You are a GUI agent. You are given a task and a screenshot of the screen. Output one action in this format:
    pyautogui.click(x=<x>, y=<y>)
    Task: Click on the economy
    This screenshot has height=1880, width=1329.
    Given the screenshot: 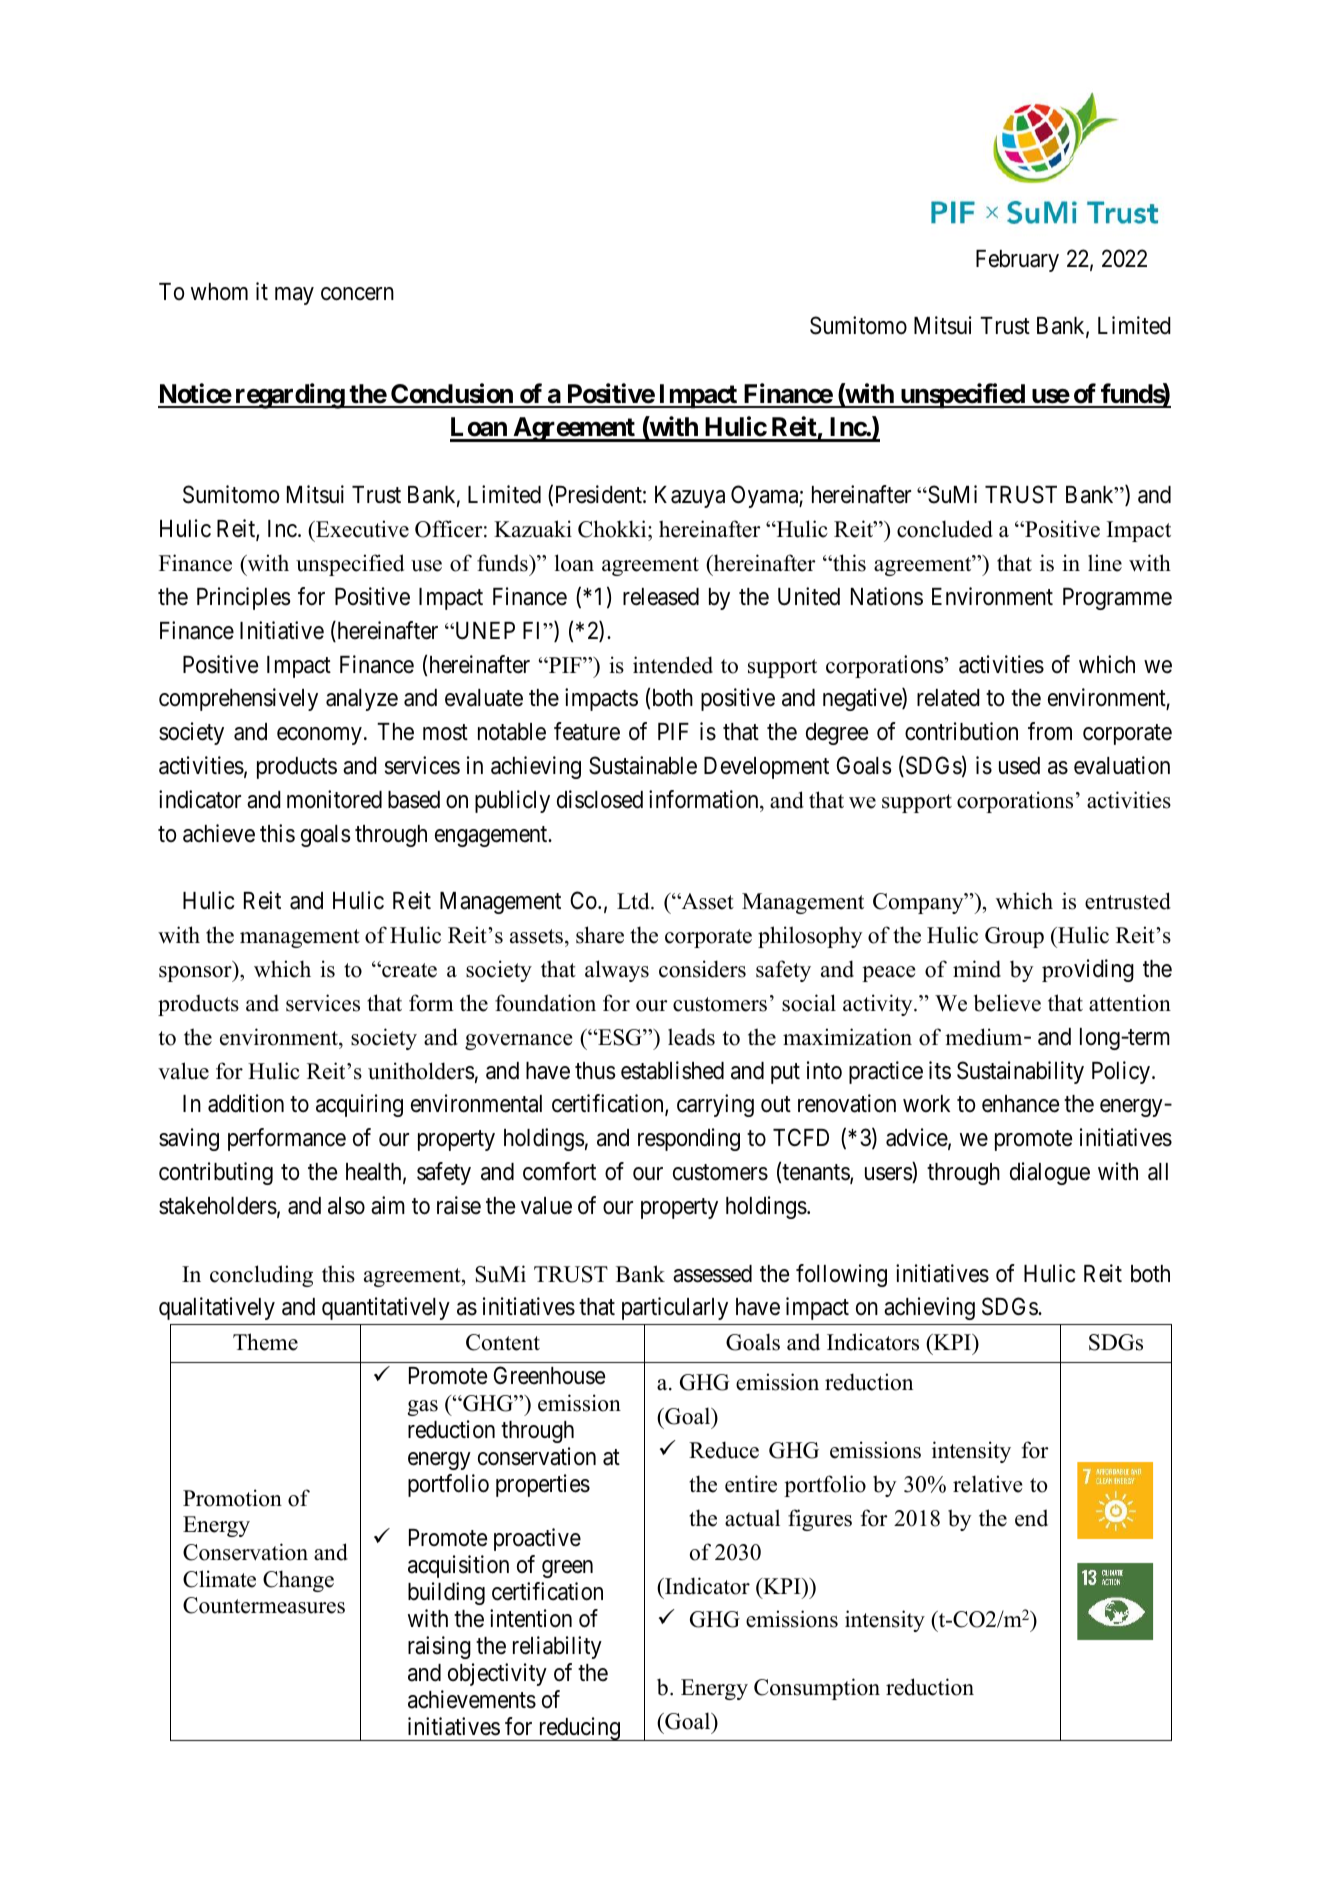 What is the action you would take?
    pyautogui.click(x=319, y=736)
